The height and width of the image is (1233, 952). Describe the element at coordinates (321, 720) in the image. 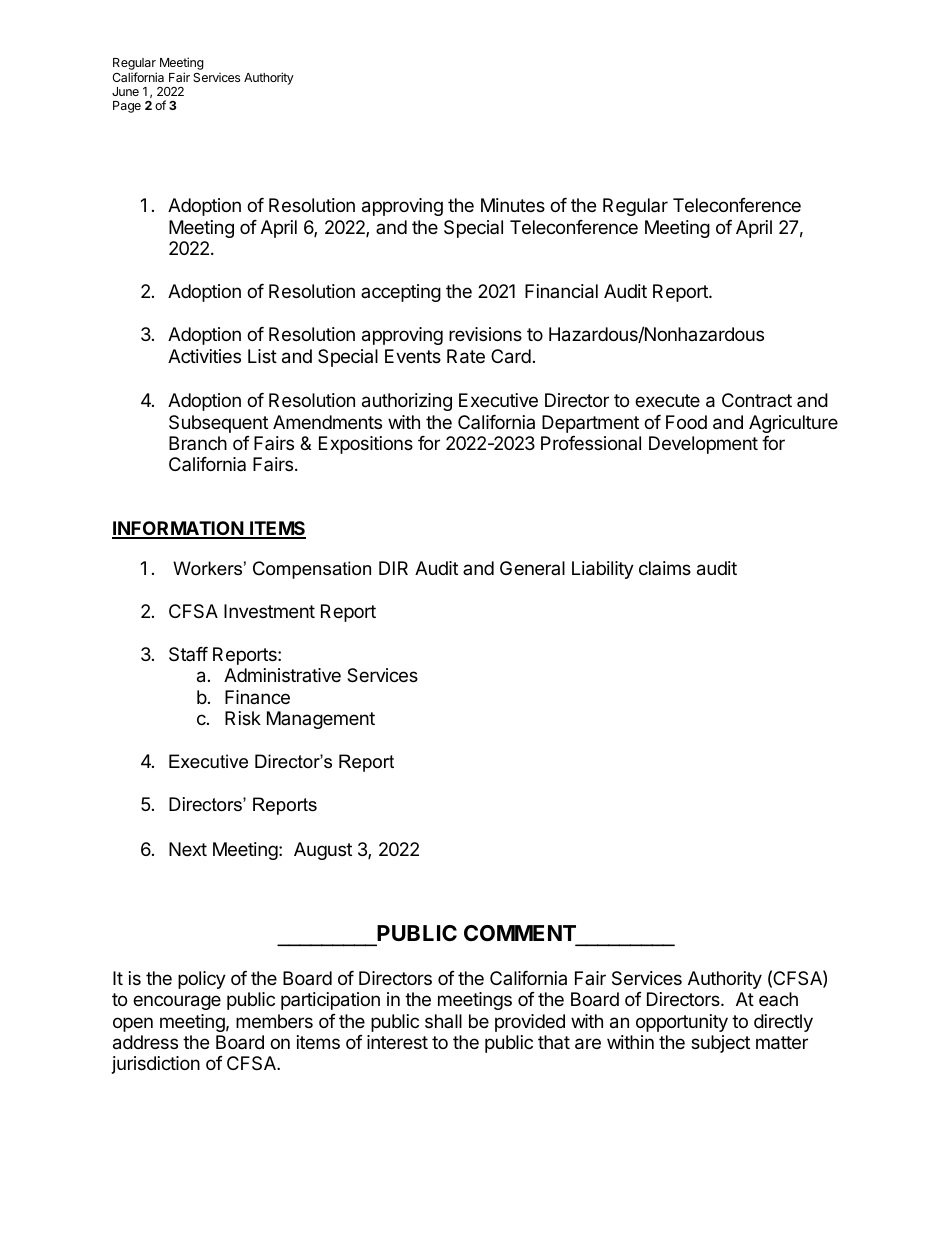

I see `Management` at that location.
